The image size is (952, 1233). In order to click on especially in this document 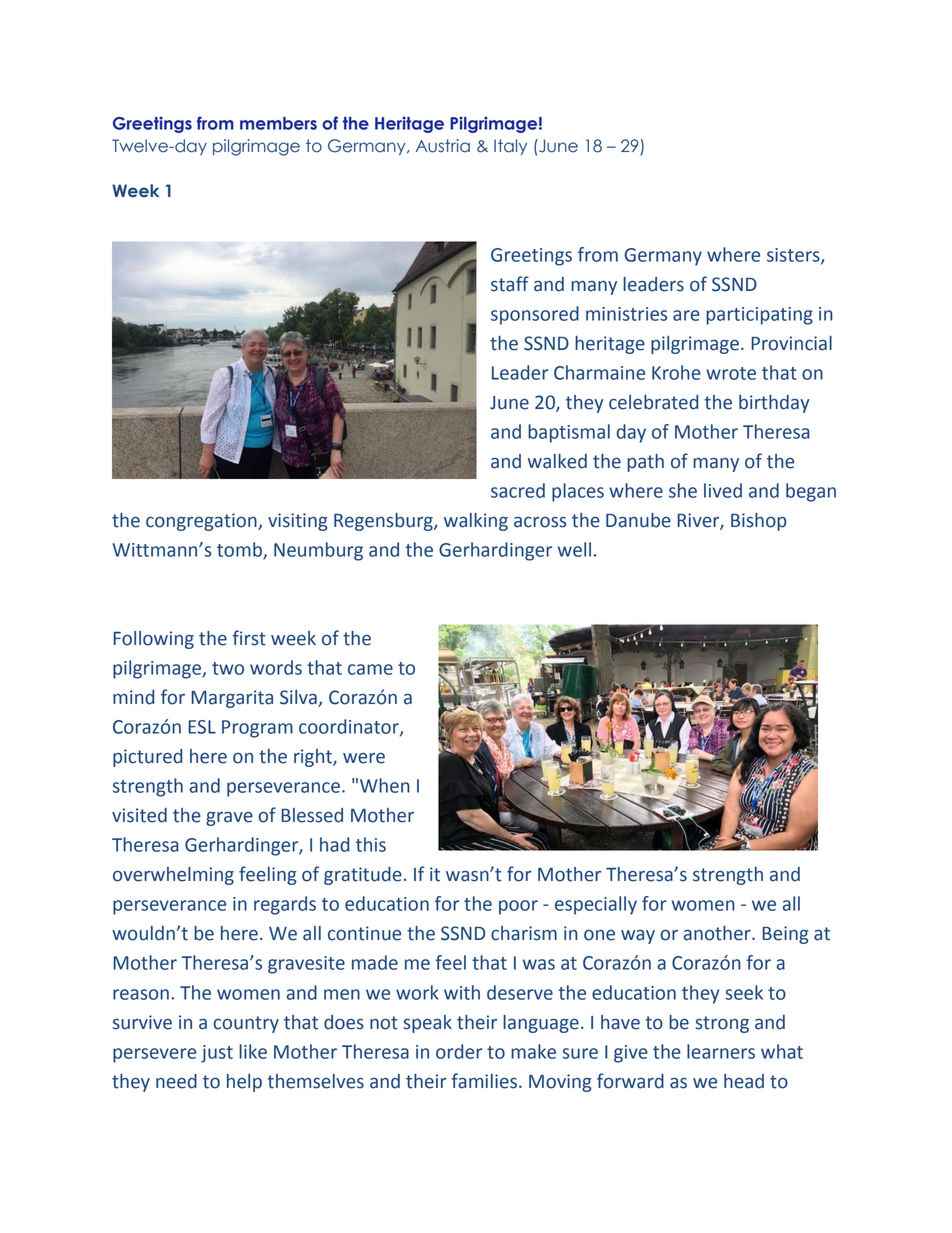, I will do `click(596, 905)`.
